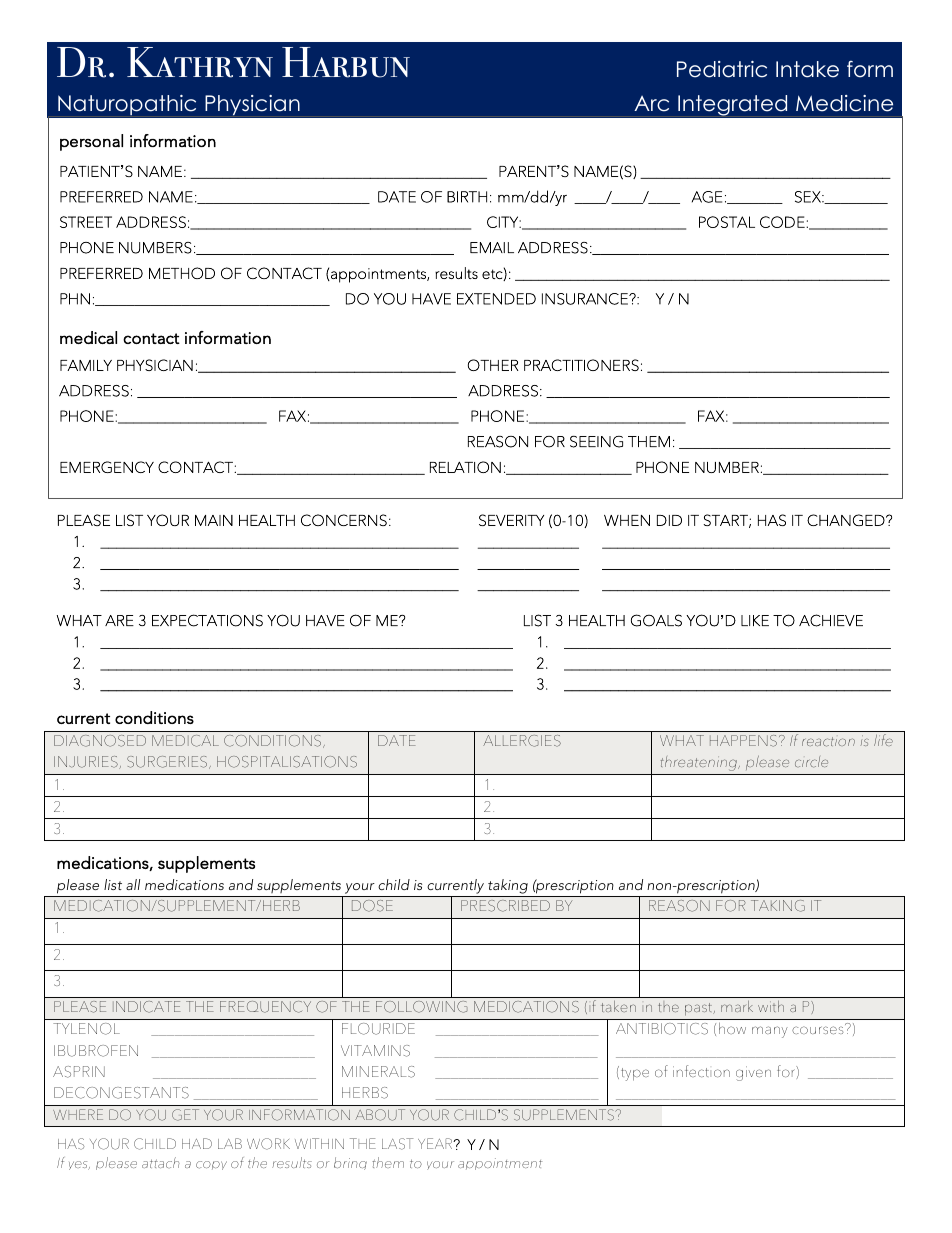 The image size is (952, 1233). What do you see at coordinates (207, 620) in the screenshot?
I see `EXPECTATIONS` at bounding box center [207, 620].
